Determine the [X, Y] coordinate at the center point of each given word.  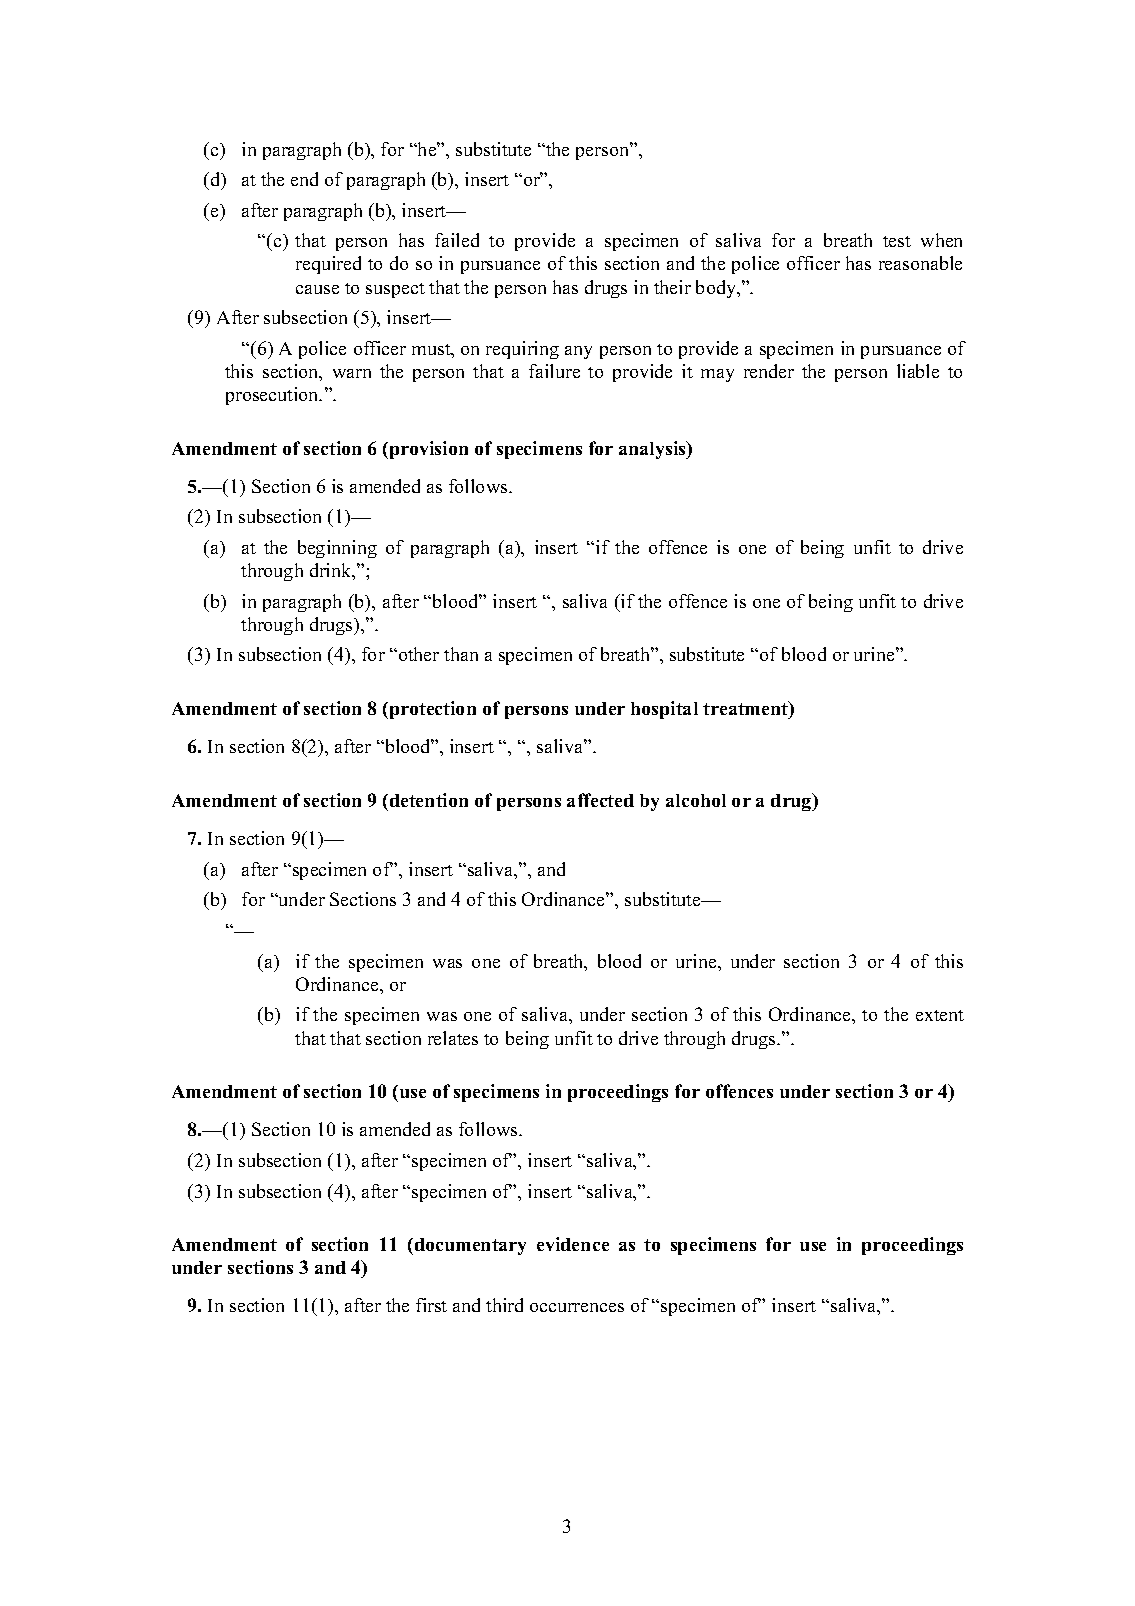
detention [429, 800]
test [897, 241]
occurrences [577, 1307]
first [431, 1305]
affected [600, 800]
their [672, 287]
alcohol [696, 800]
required [328, 265]
